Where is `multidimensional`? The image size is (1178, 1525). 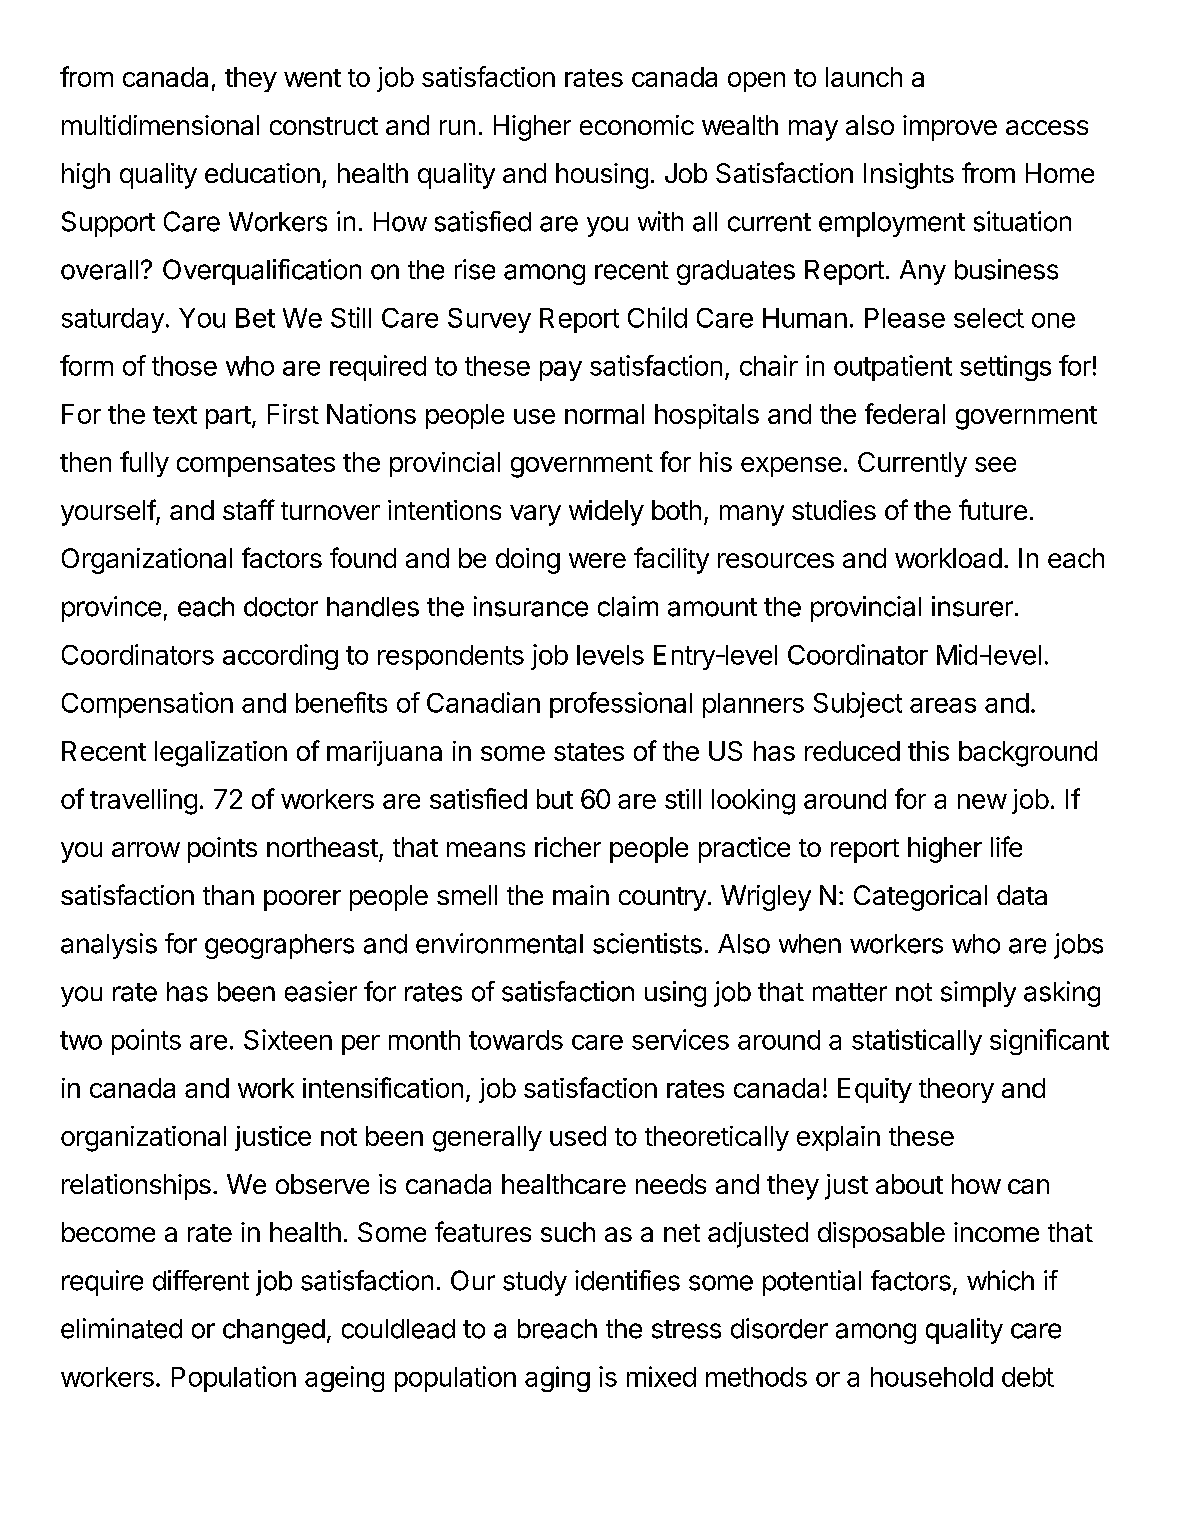
multidimensional is located at coordinates (160, 125).
